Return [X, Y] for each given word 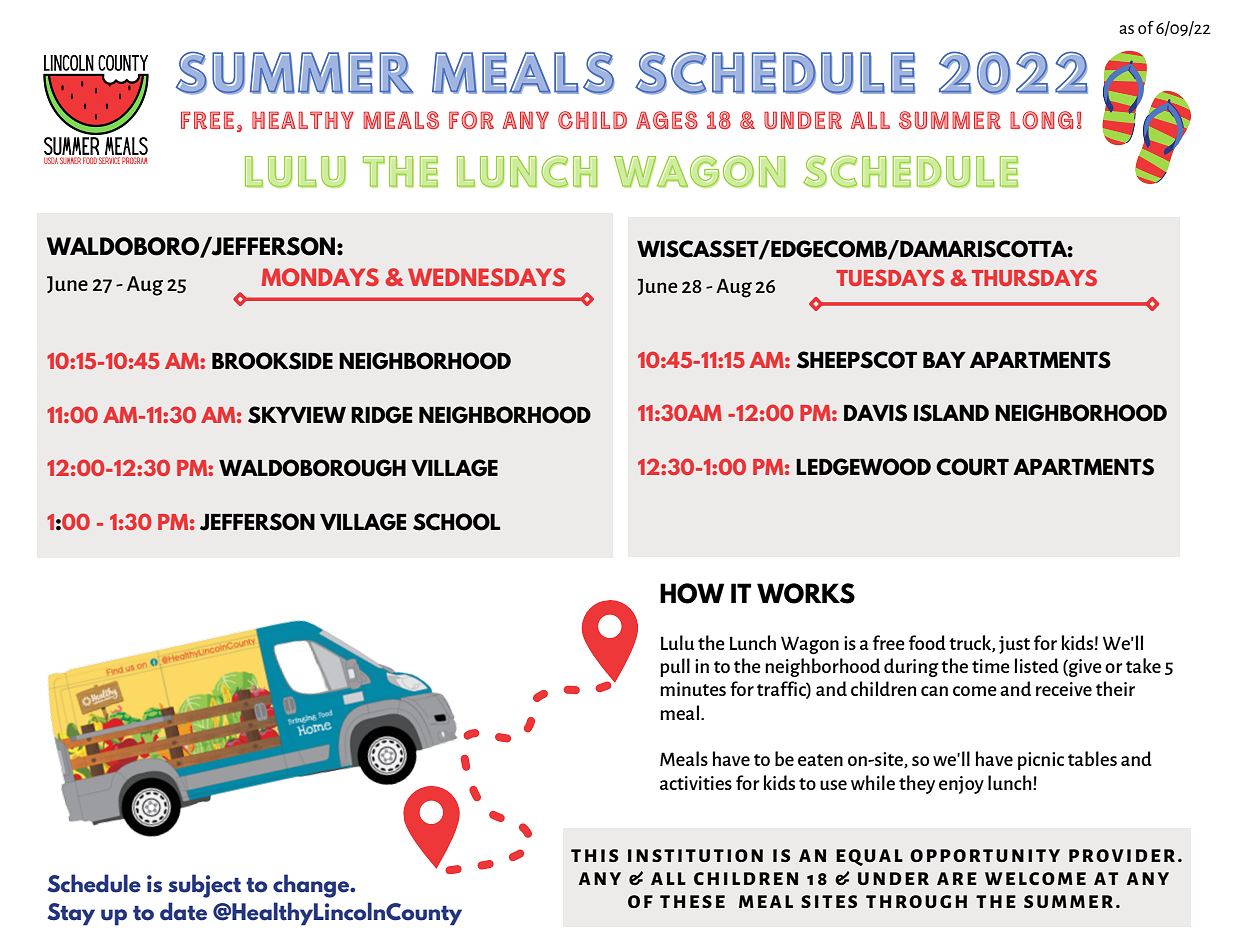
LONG [1041, 120]
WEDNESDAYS [486, 277]
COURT [972, 467]
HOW [692, 593]
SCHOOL [457, 522]
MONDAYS [320, 277]
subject [204, 886]
